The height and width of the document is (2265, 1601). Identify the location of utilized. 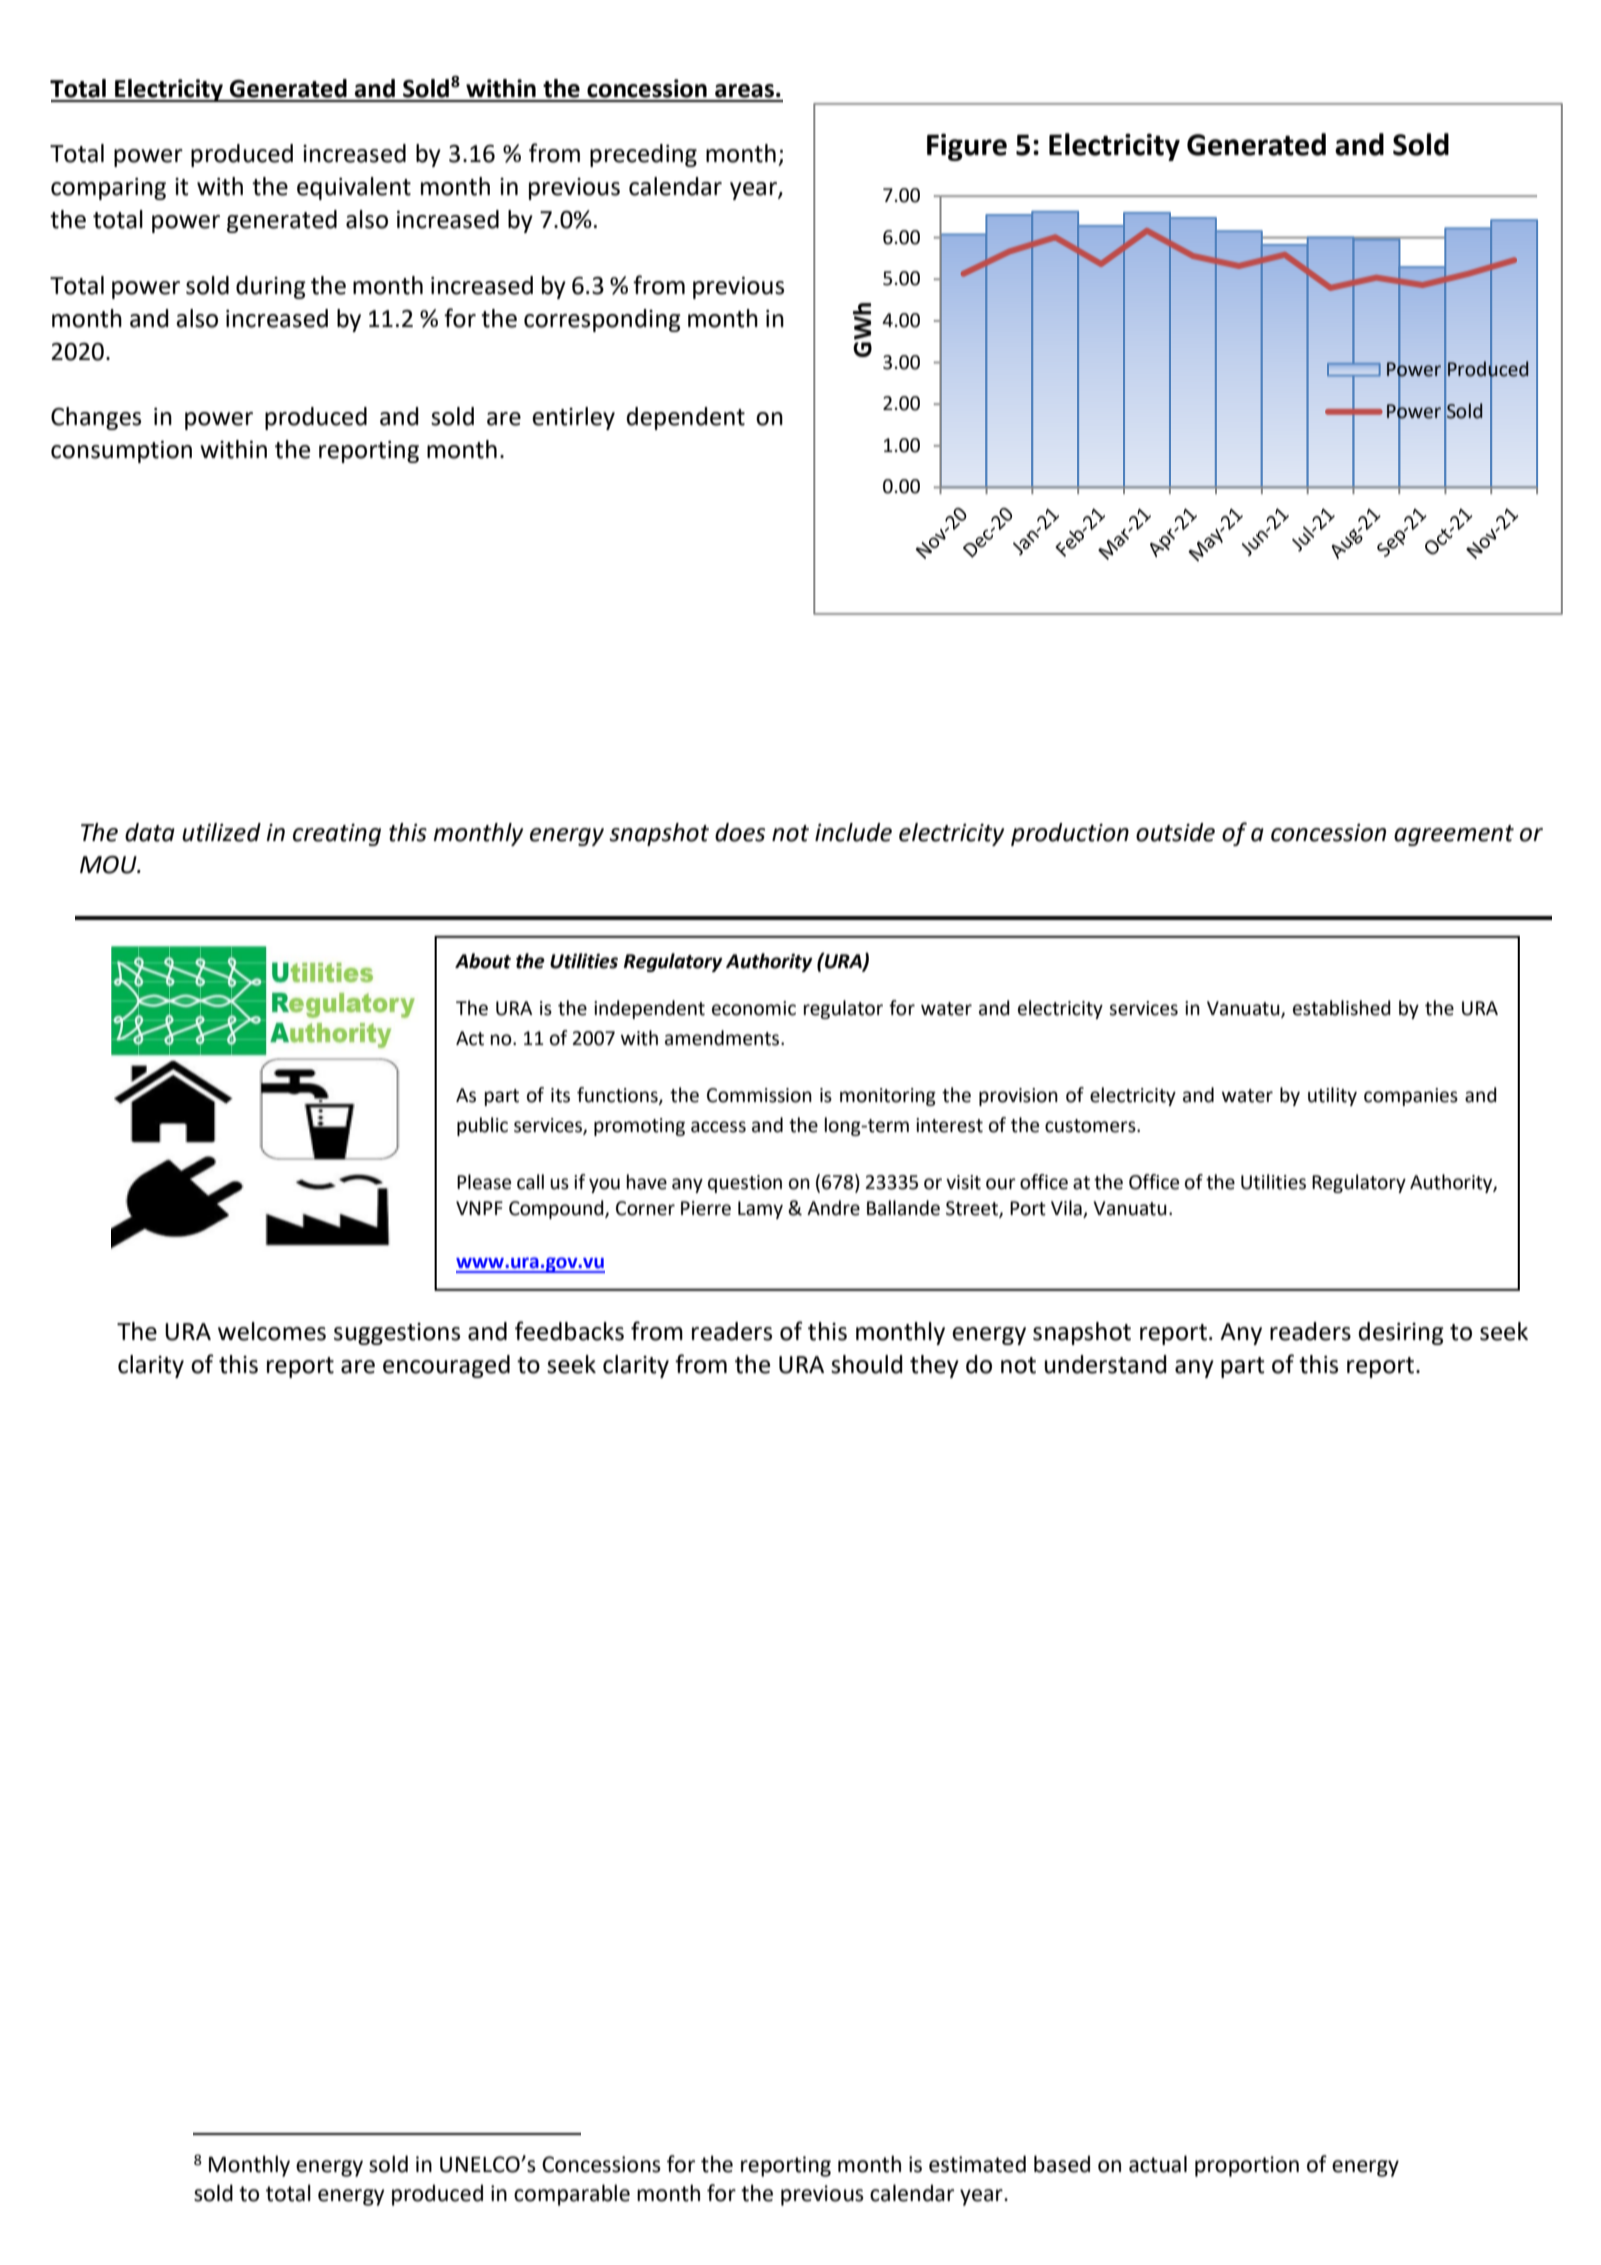
(221, 832).
